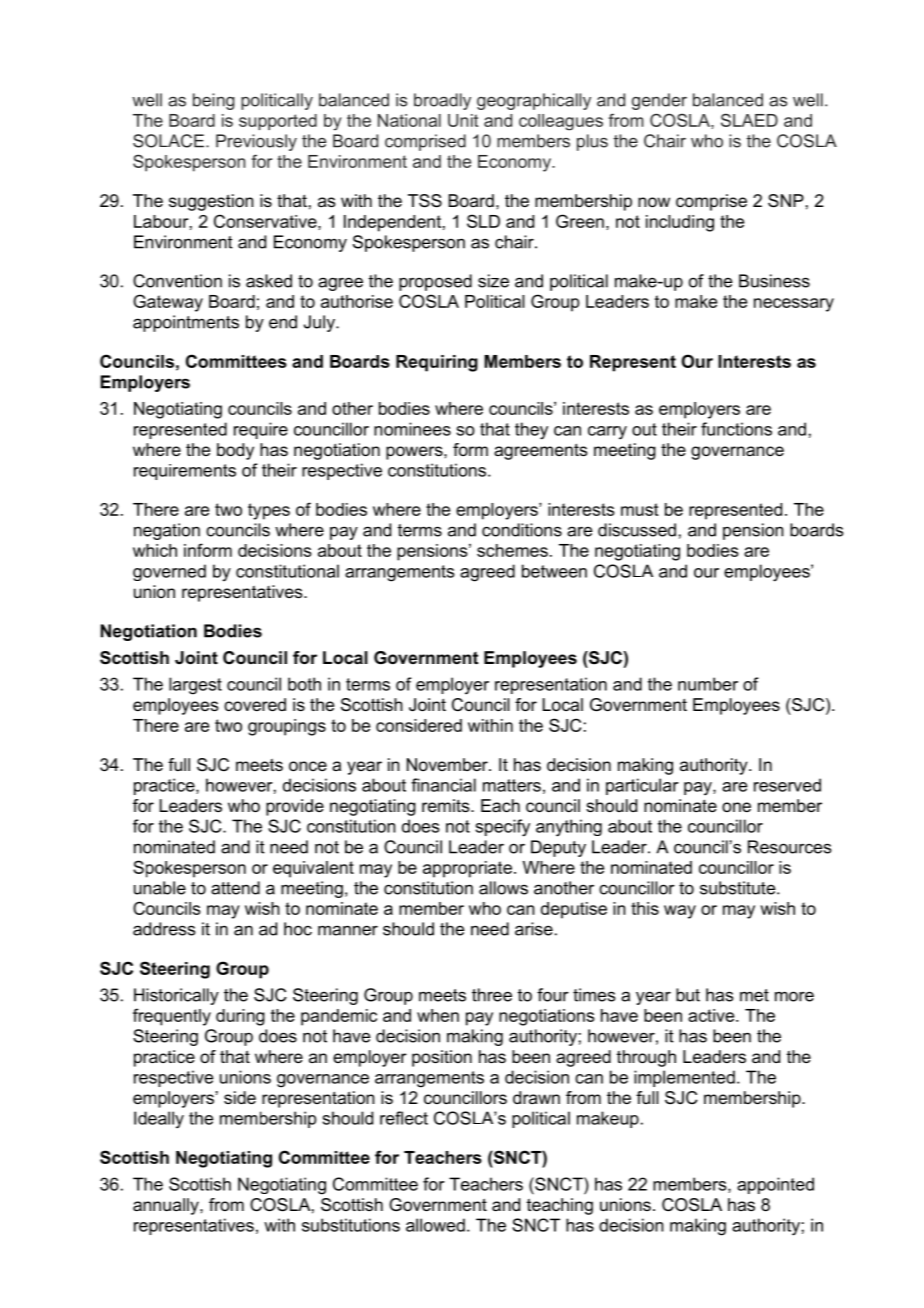 The width and height of the page is (924, 1308). Describe the element at coordinates (167, 1206) in the page. I see `annually` at that location.
